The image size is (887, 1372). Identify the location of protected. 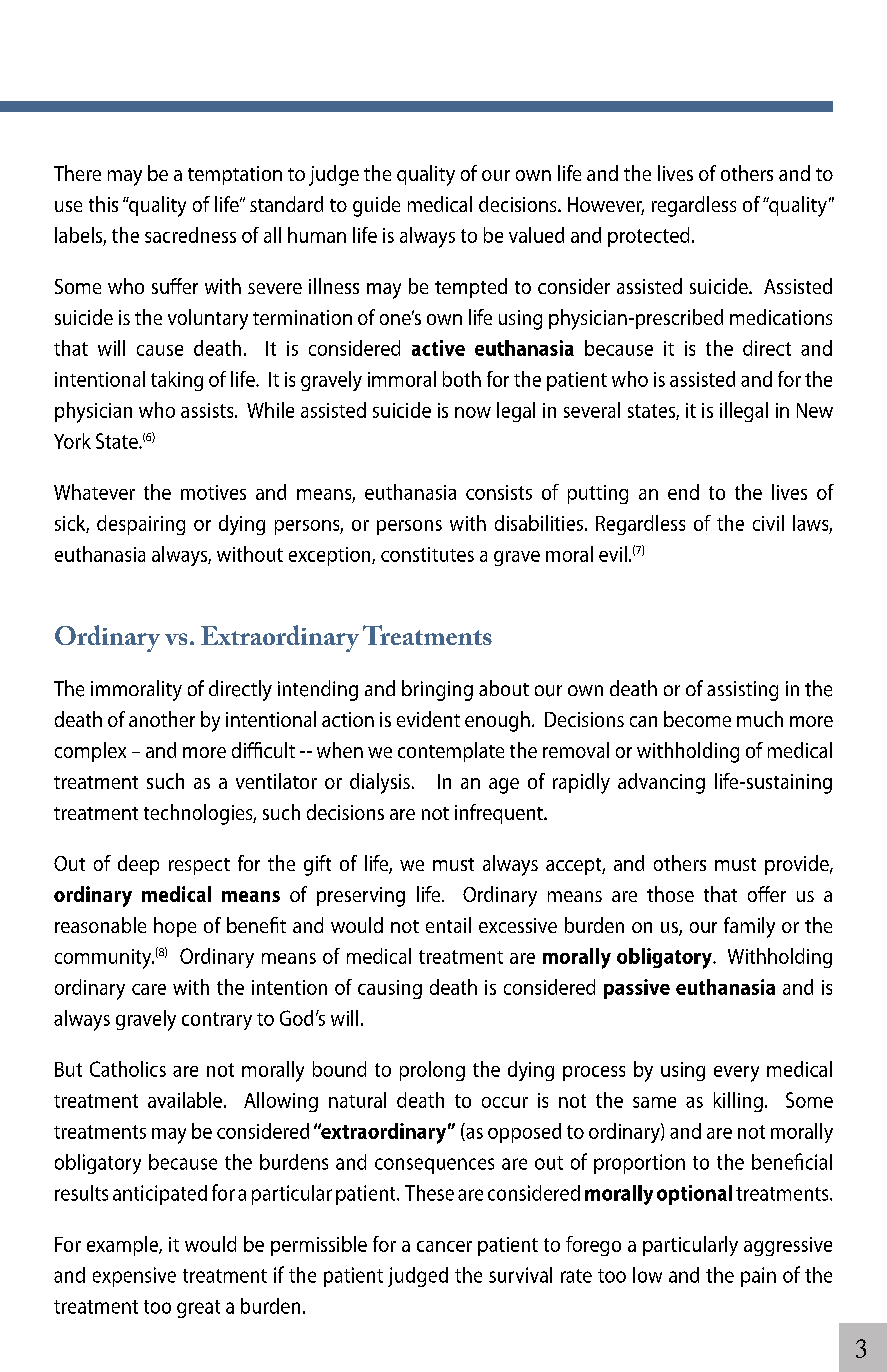
(648, 237).
